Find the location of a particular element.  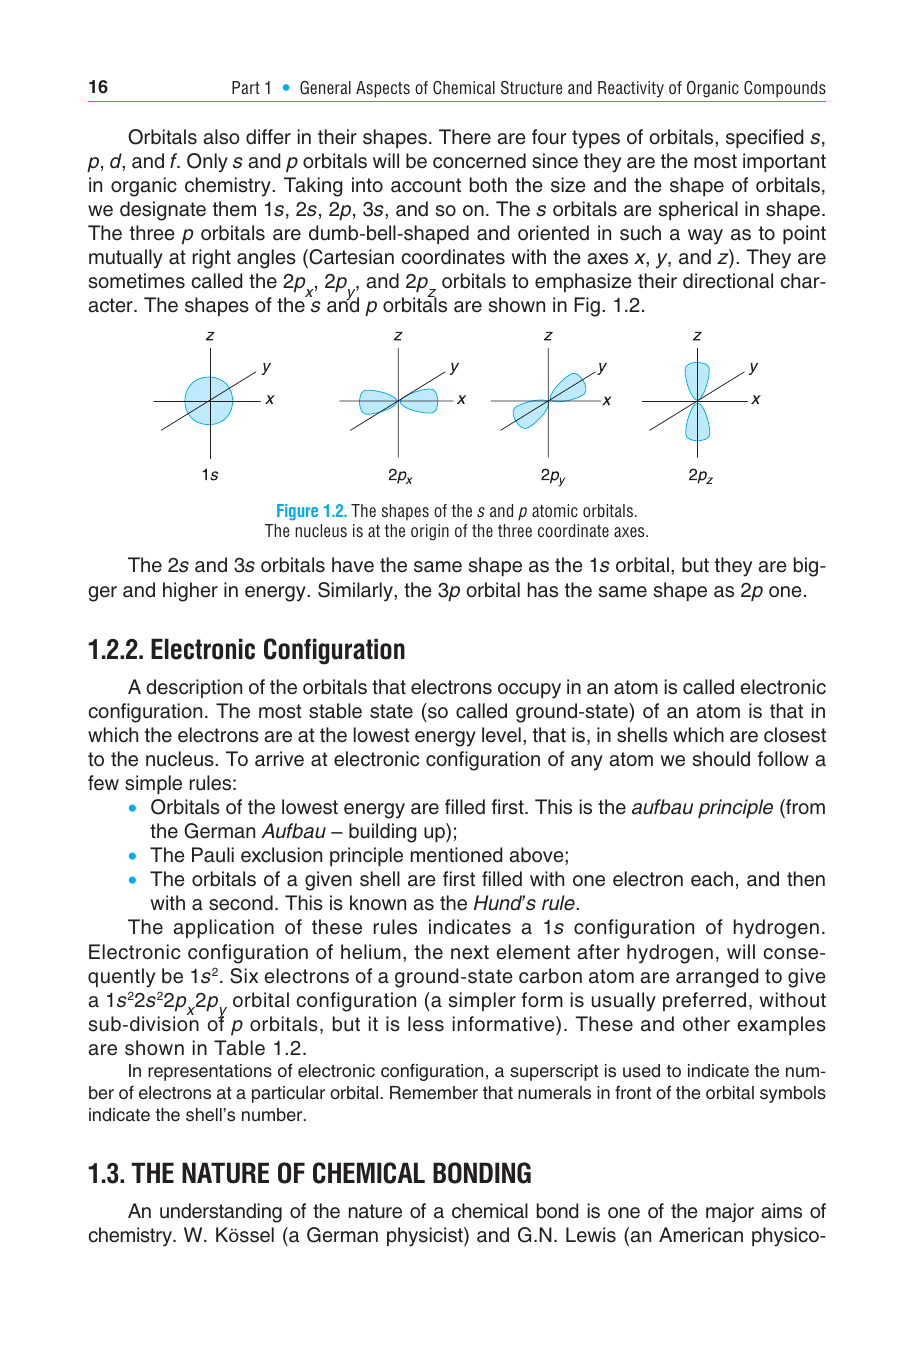

directional is located at coordinates (728, 281).
